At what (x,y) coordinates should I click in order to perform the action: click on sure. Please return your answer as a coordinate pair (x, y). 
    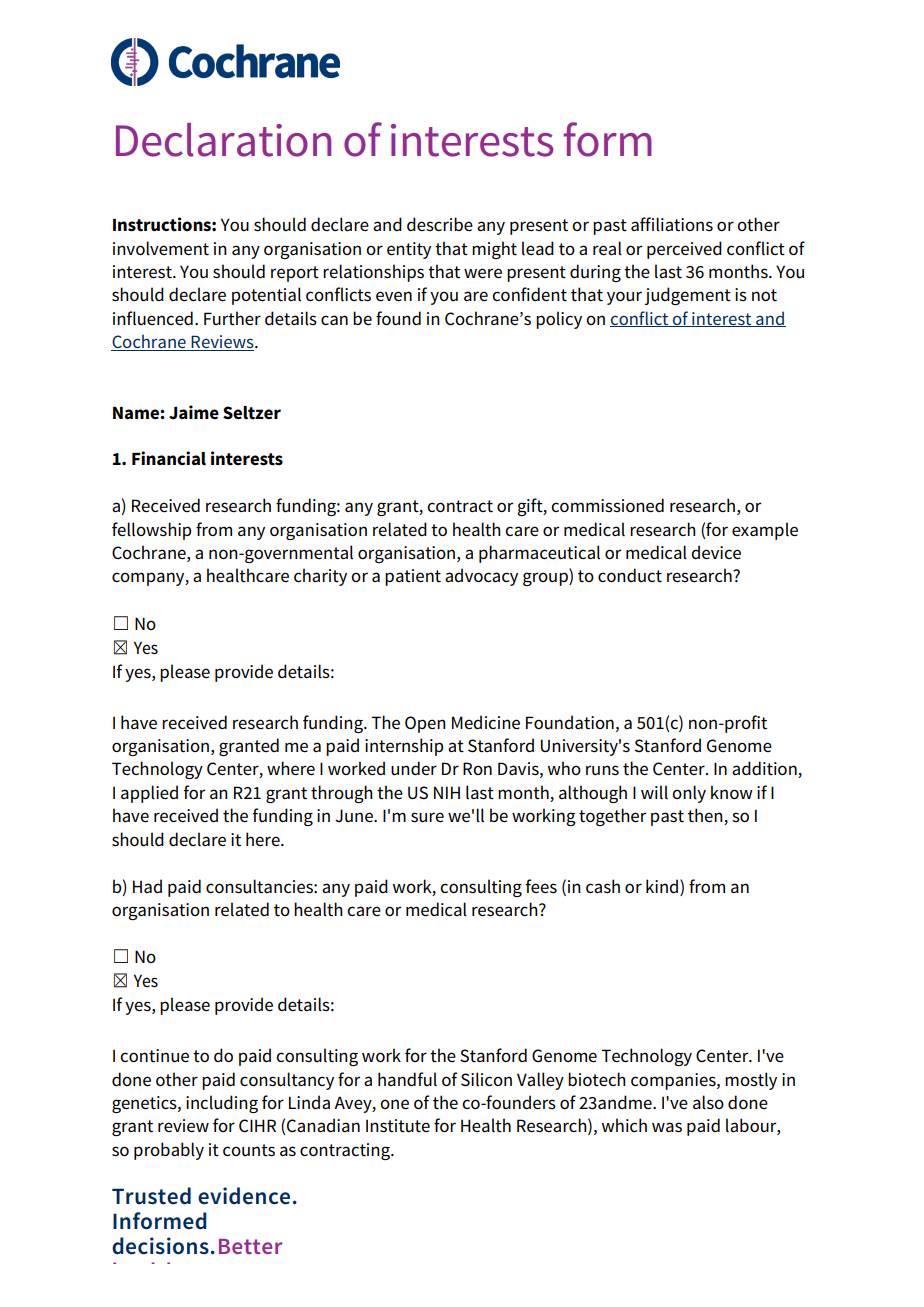
    Looking at the image, I should click on (427, 817).
